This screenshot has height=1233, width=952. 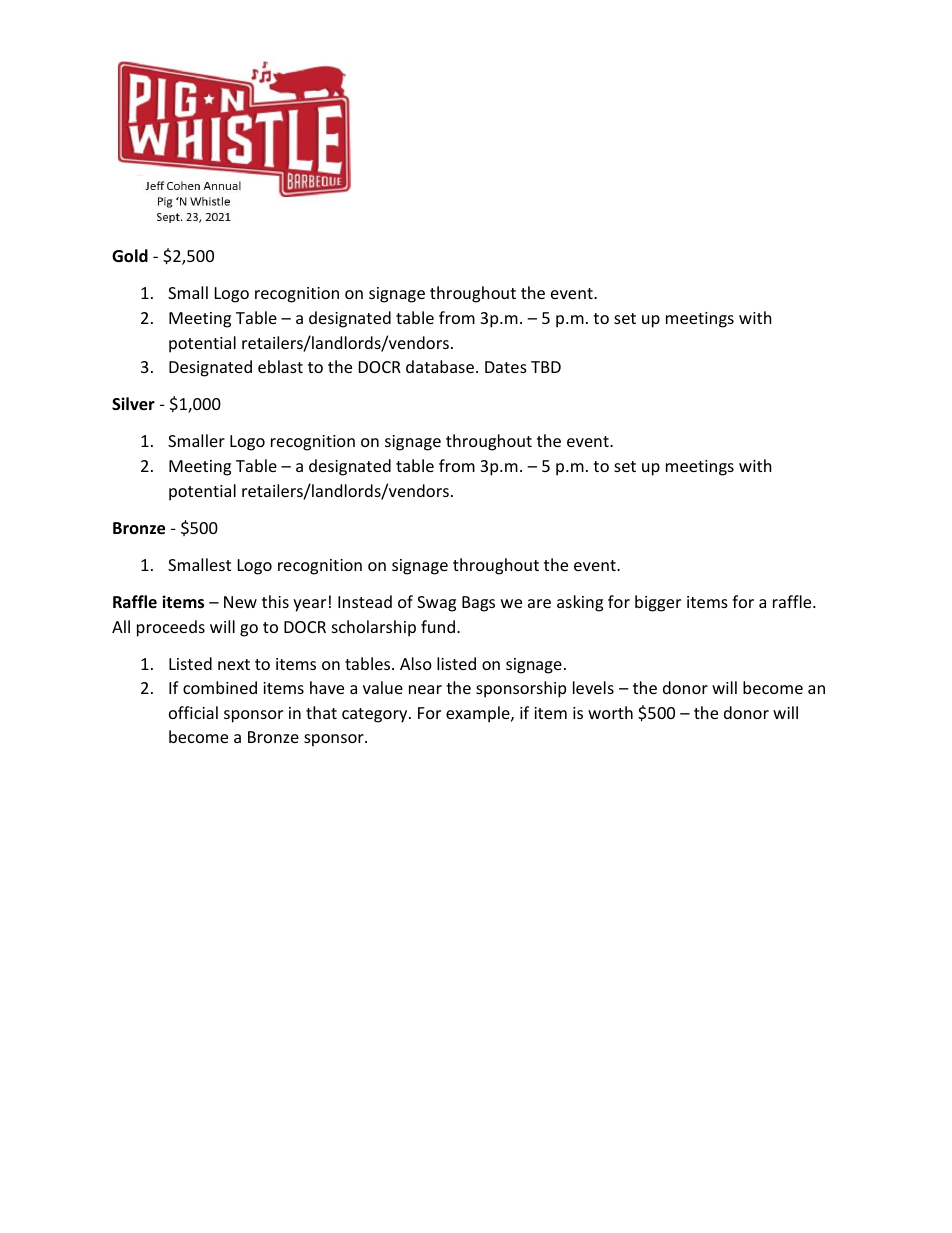 What do you see at coordinates (610, 712) in the screenshot?
I see `worth` at bounding box center [610, 712].
